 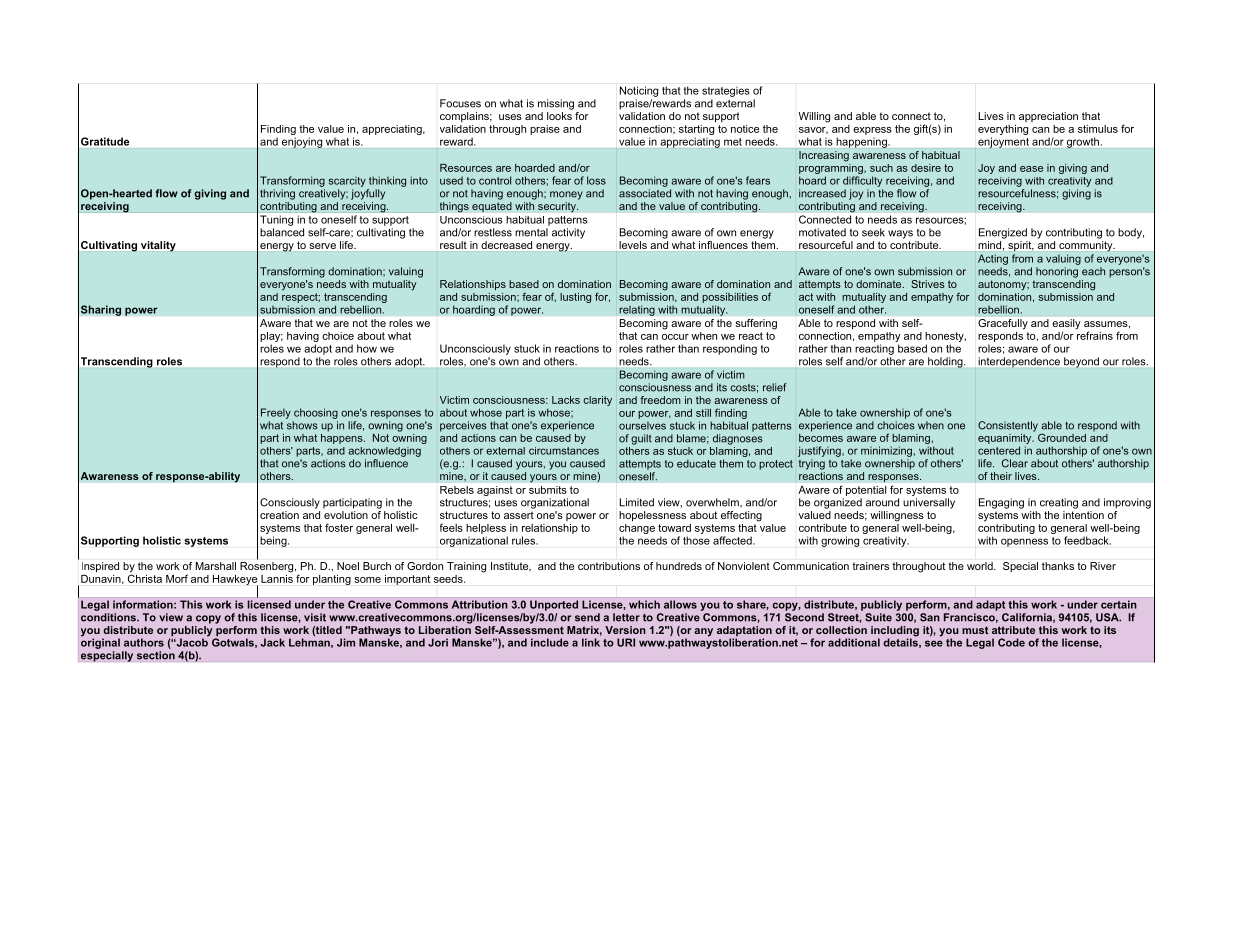 What do you see at coordinates (302, 143) in the screenshot?
I see `enjoying` at bounding box center [302, 143].
